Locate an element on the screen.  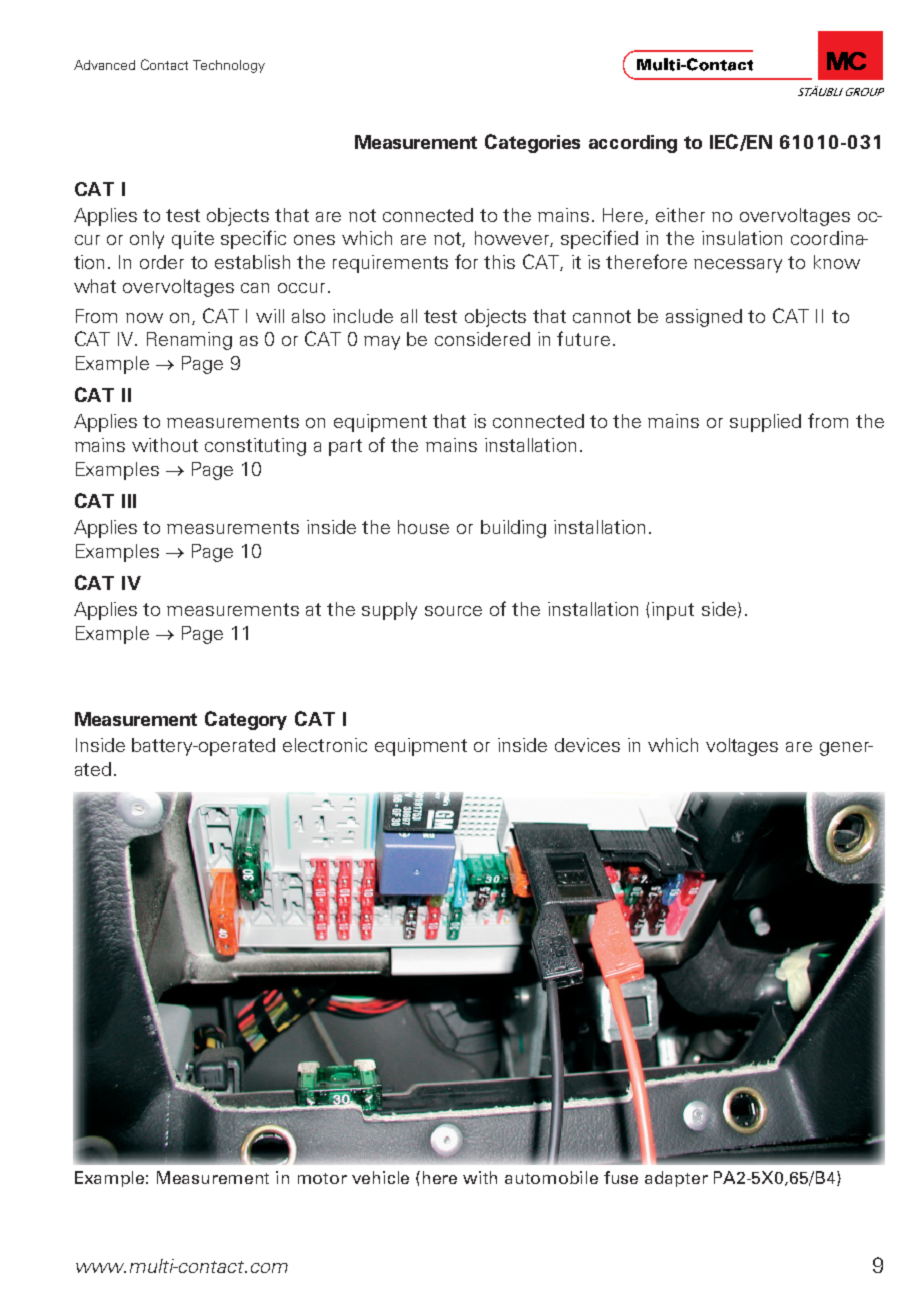
vehicle is located at coordinates (380, 1177).
